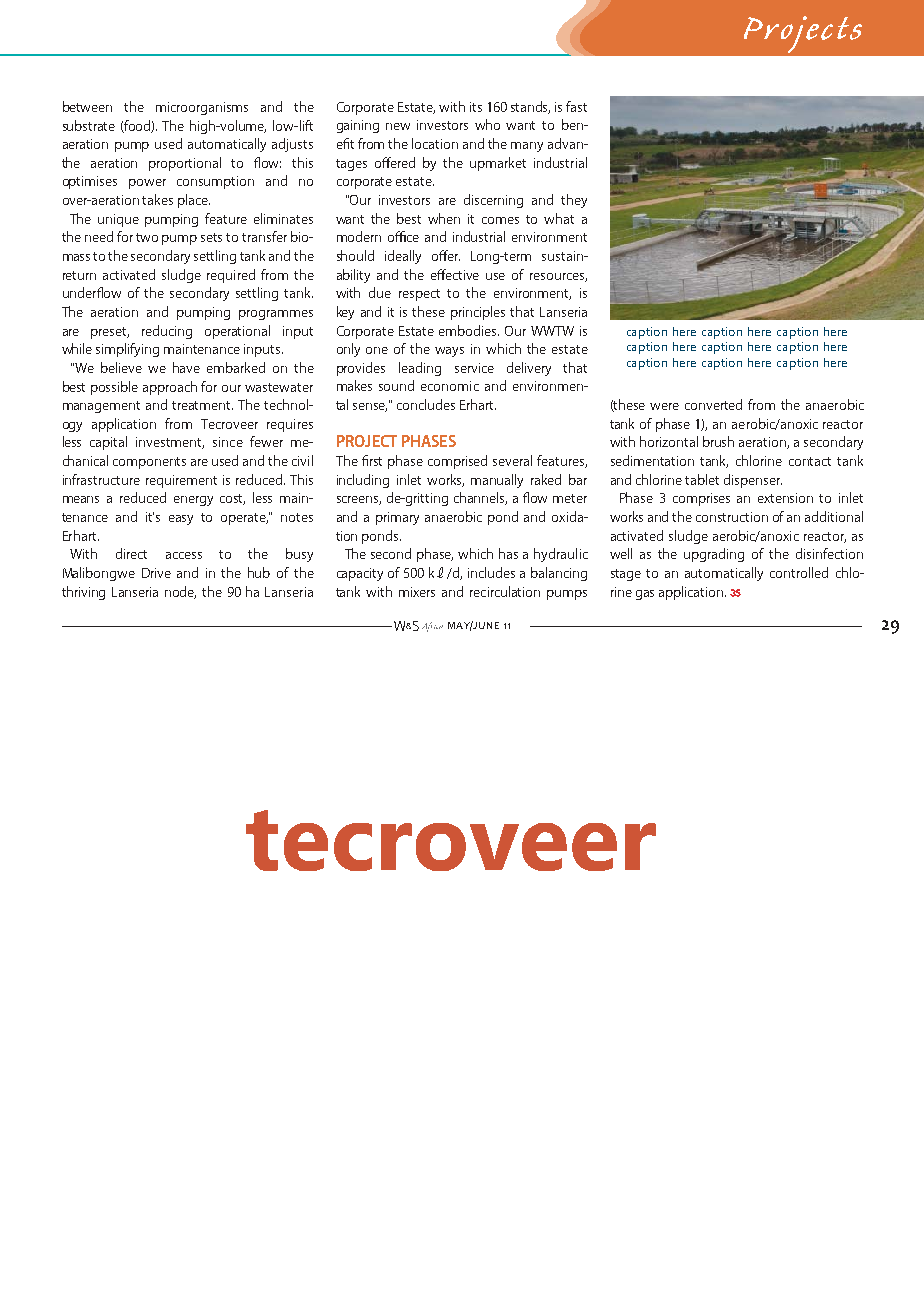 This document has height=1308, width=924. I want to click on what, so click(559, 218).
